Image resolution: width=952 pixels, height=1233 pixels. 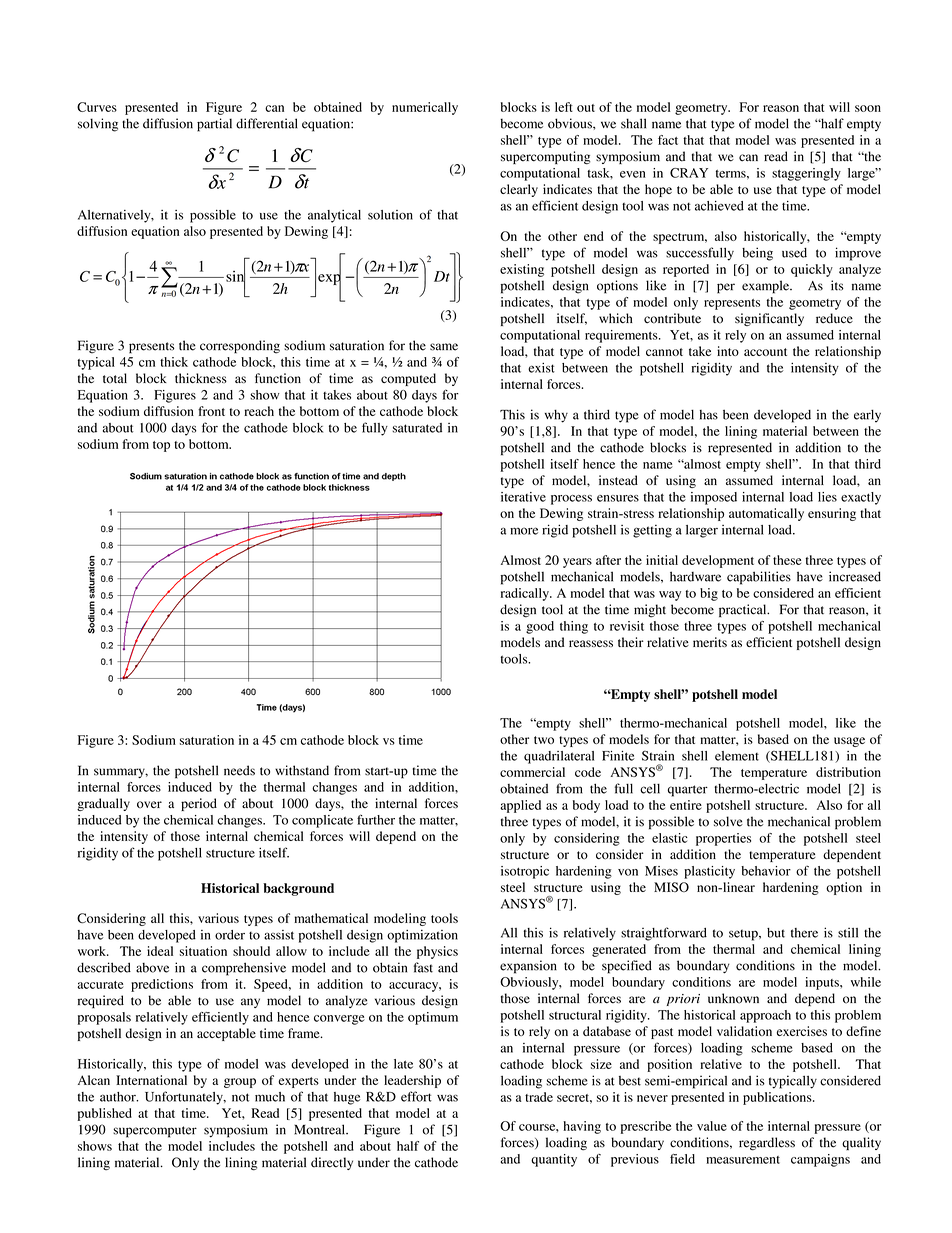 What do you see at coordinates (520, 806) in the screenshot?
I see `applied` at bounding box center [520, 806].
